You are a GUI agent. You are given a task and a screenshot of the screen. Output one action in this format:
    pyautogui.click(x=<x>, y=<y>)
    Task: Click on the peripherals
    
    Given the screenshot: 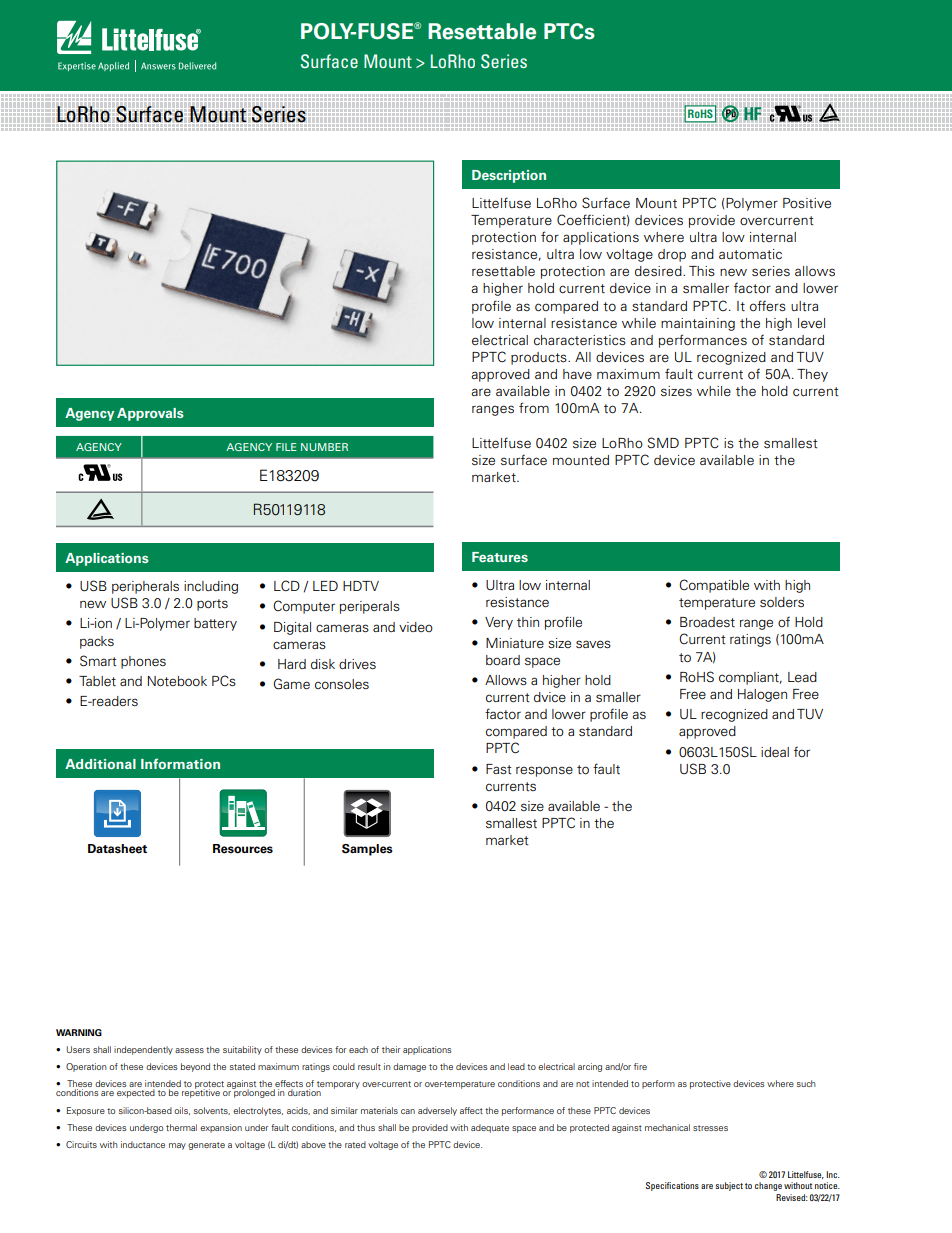 What is the action you would take?
    pyautogui.click(x=145, y=587)
